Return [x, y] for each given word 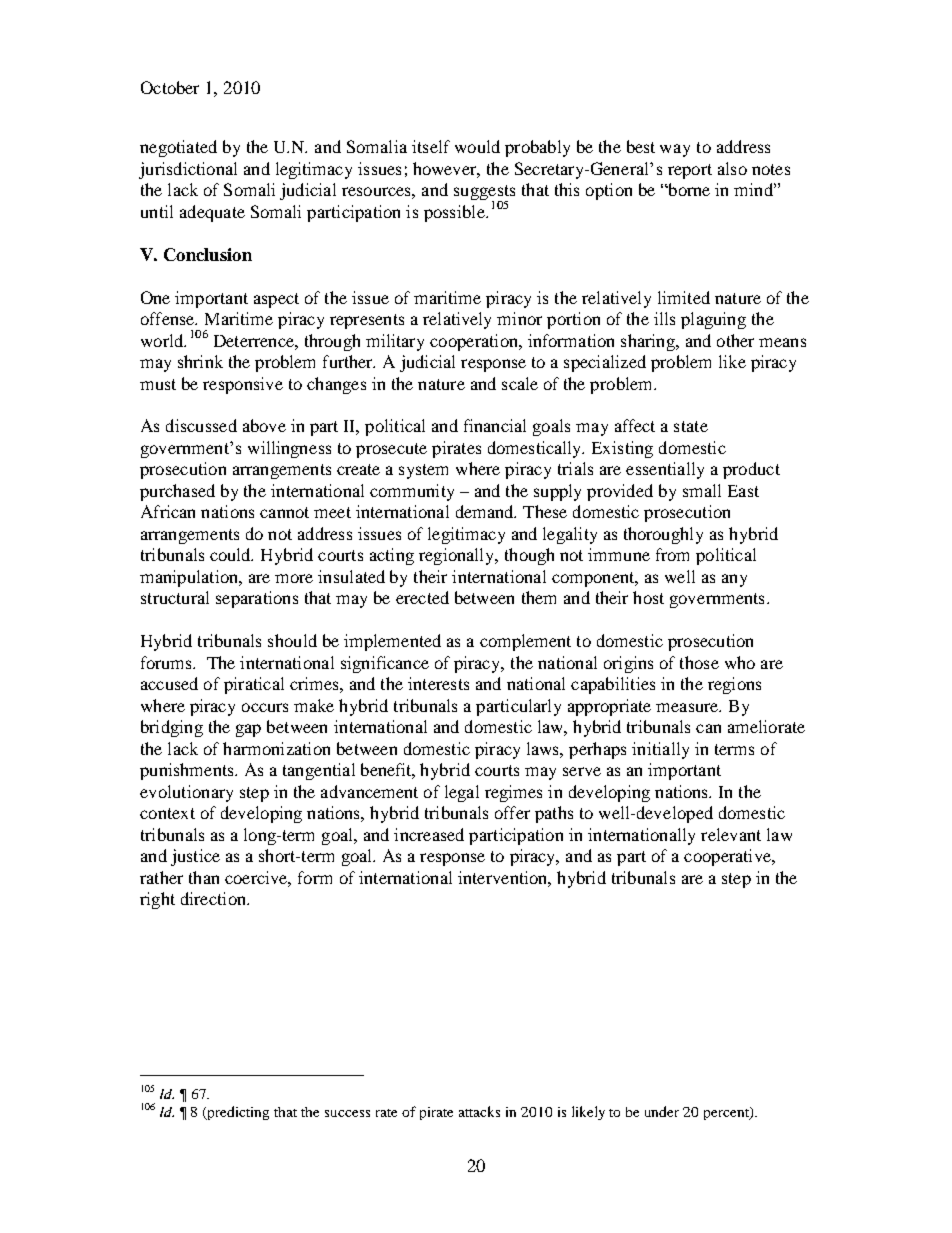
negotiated [178, 148]
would [477, 146]
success [347, 1113]
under [662, 1111]
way [675, 150]
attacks [479, 1111]
